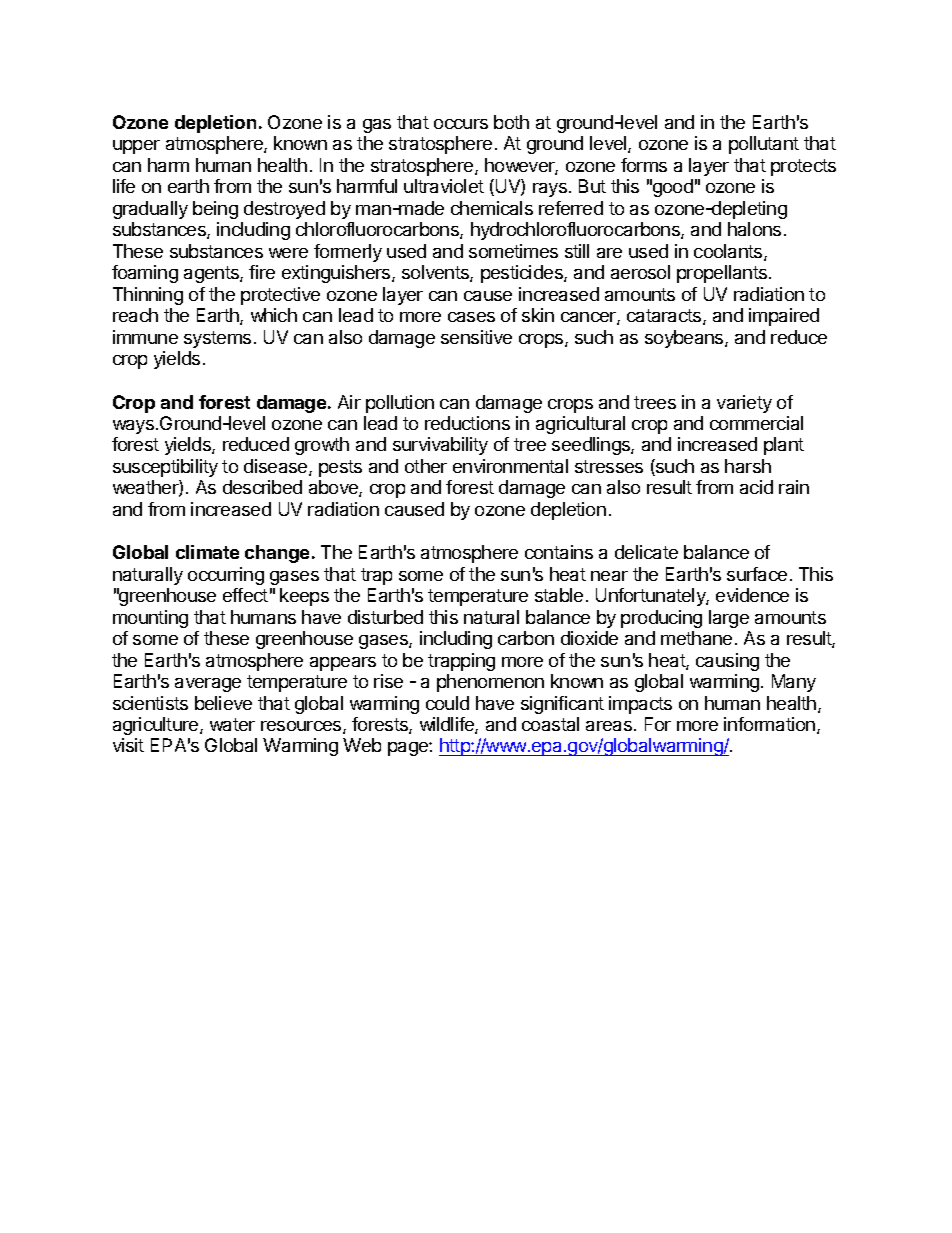 This screenshot has width=952, height=1233. What do you see at coordinates (461, 124) in the screenshot?
I see `occurs` at bounding box center [461, 124].
